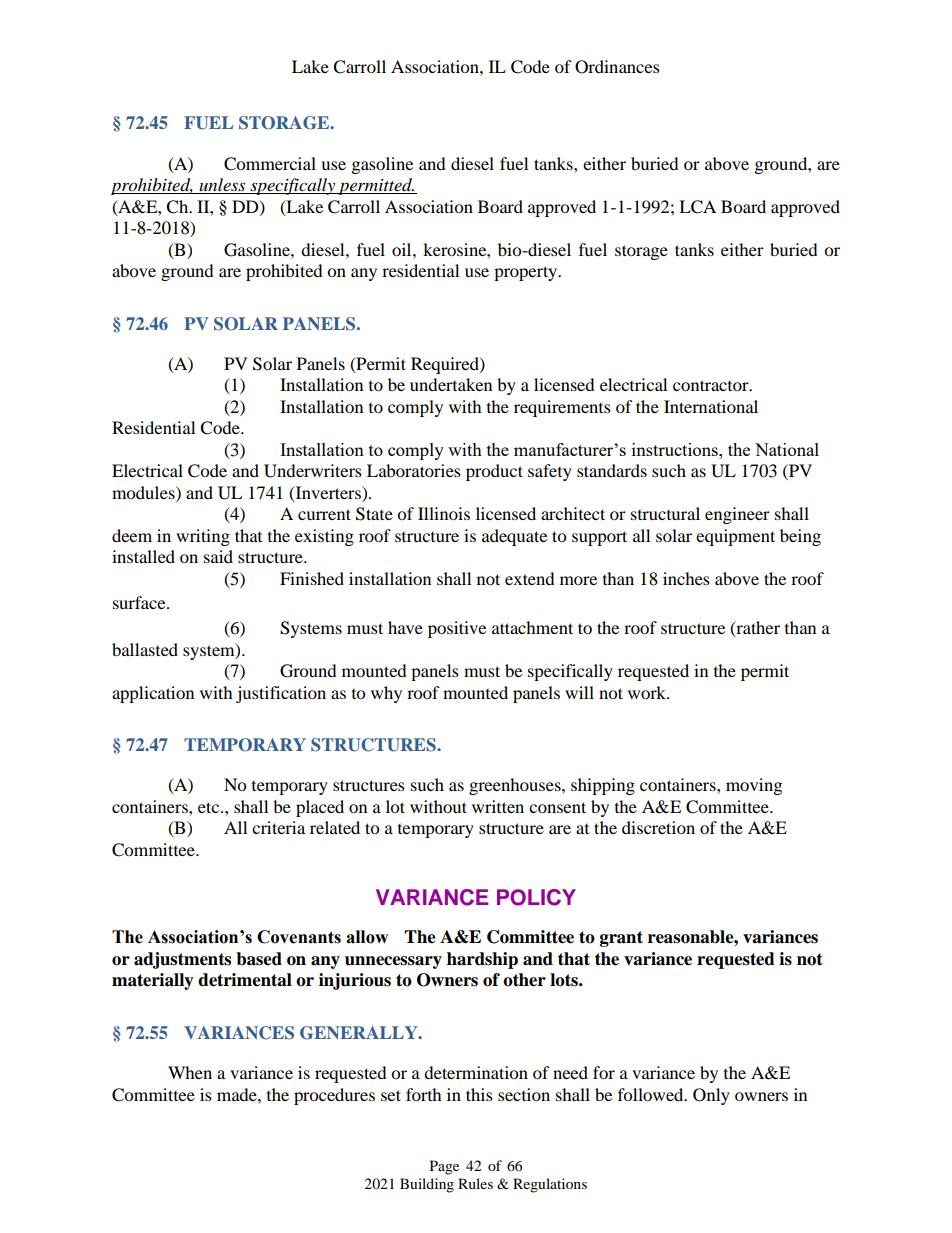 The image size is (952, 1233). What do you see at coordinates (697, 207) in the screenshot?
I see `LCA` at bounding box center [697, 207].
